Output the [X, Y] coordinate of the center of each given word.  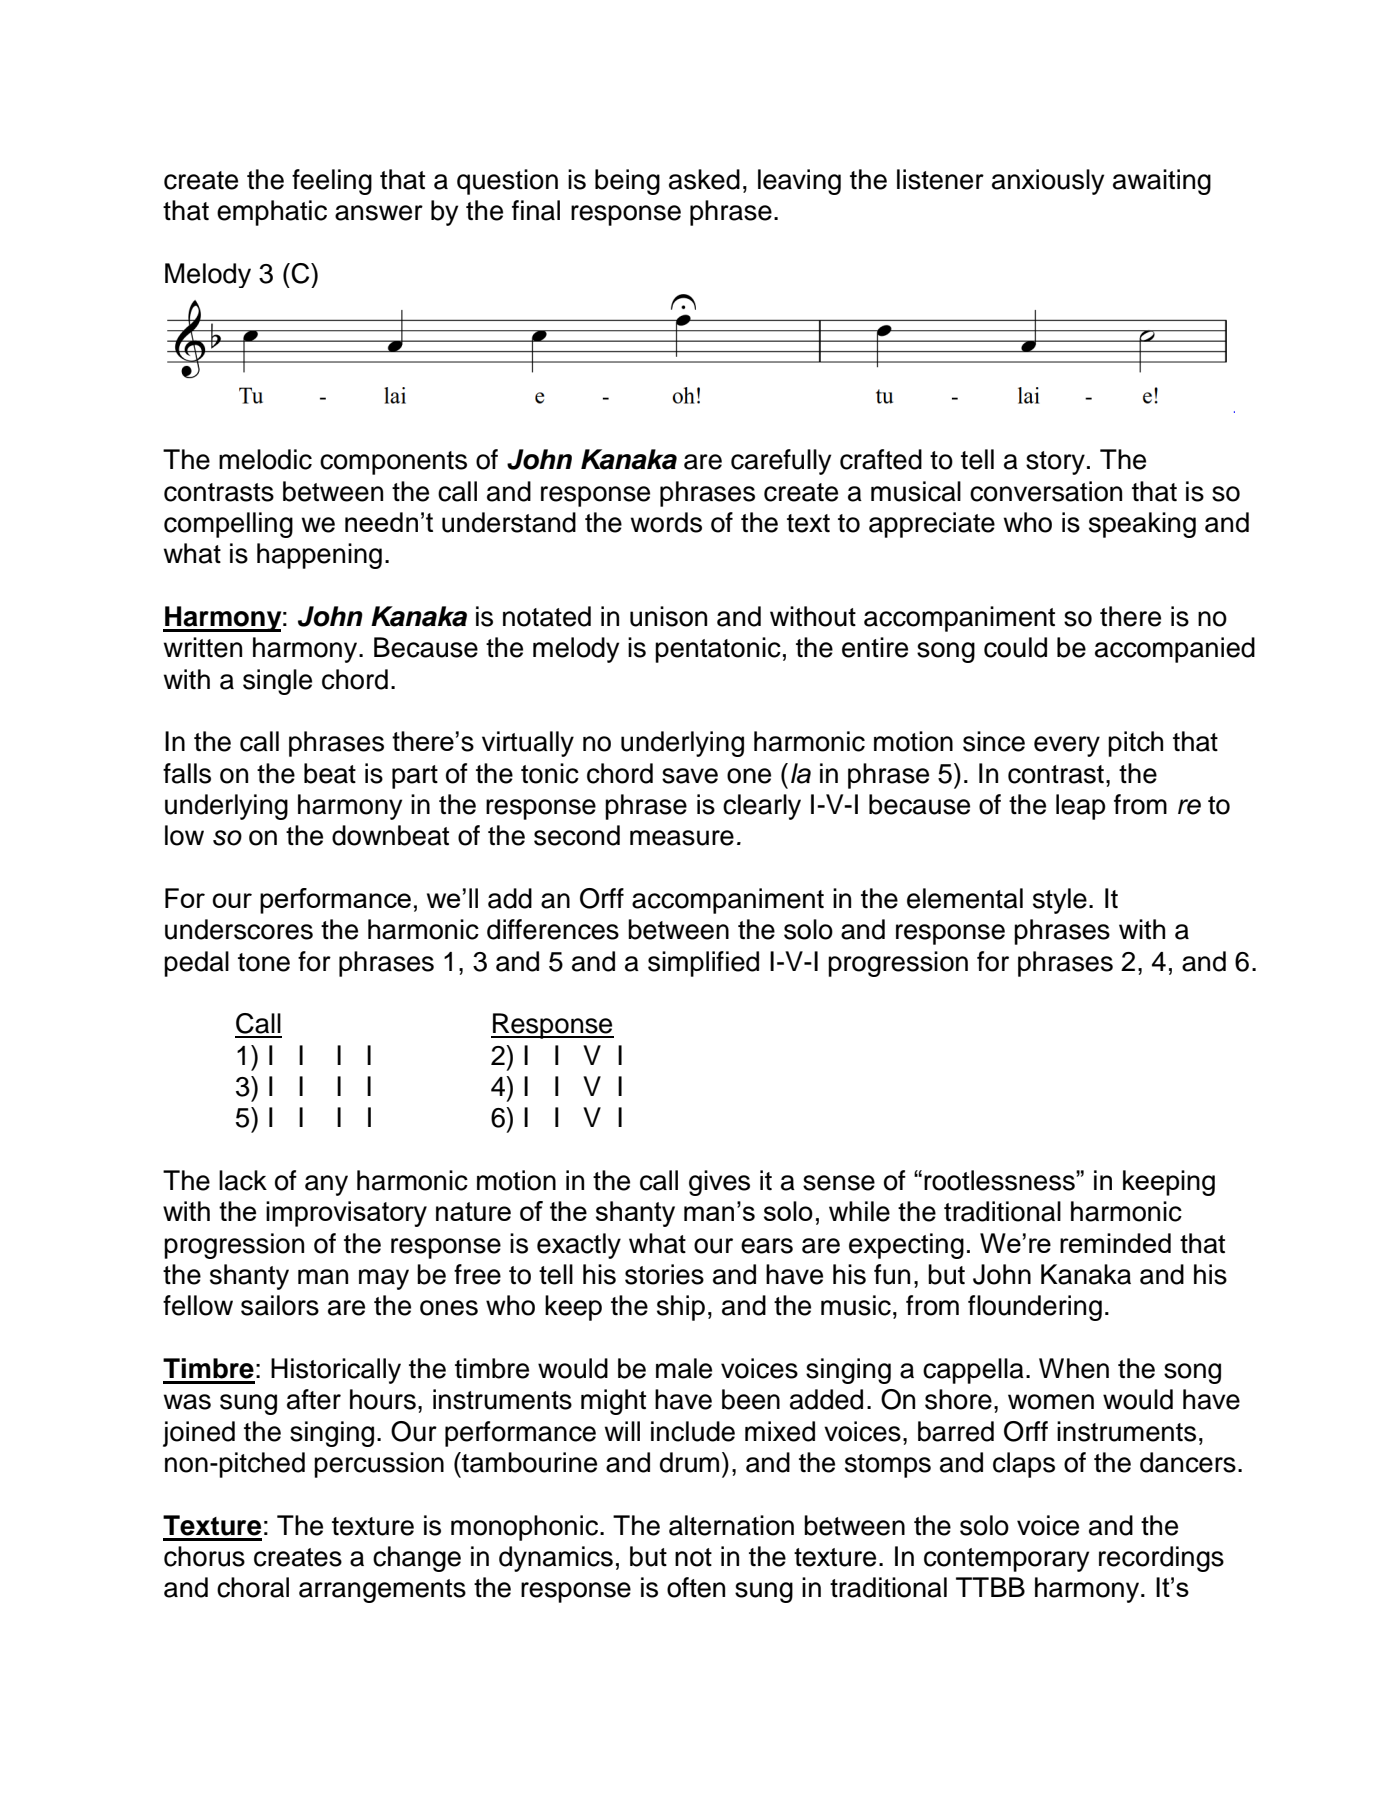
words [666, 522]
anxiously [1048, 182]
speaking [1142, 525]
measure [682, 838]
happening [319, 556]
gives [719, 1183]
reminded [1115, 1243]
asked [704, 179]
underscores [239, 929]
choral [253, 1587]
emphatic [272, 213]
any [326, 1185]
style [1060, 901]
